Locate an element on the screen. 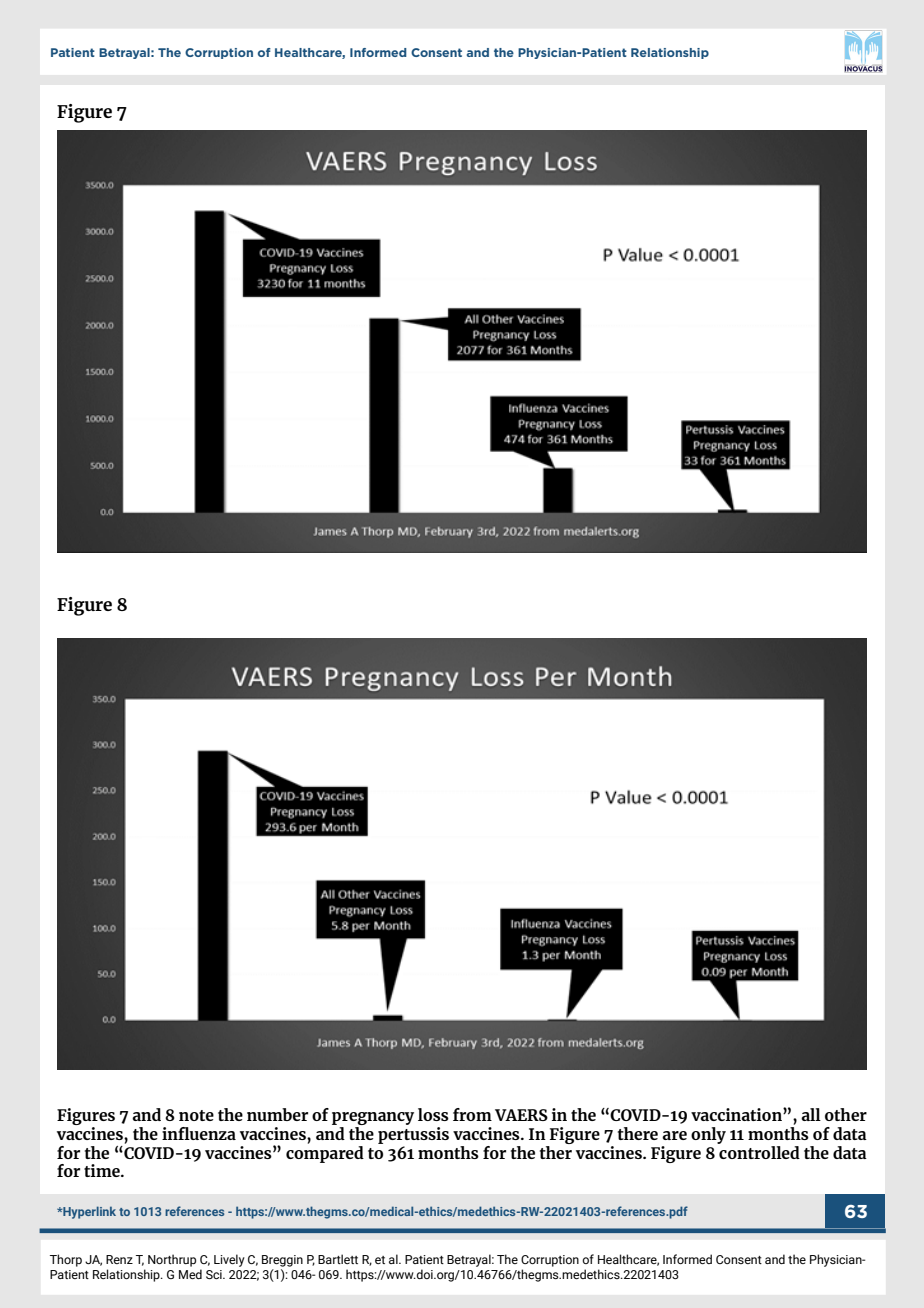 The image size is (924, 1308). loss is located at coordinates (433, 1114).
